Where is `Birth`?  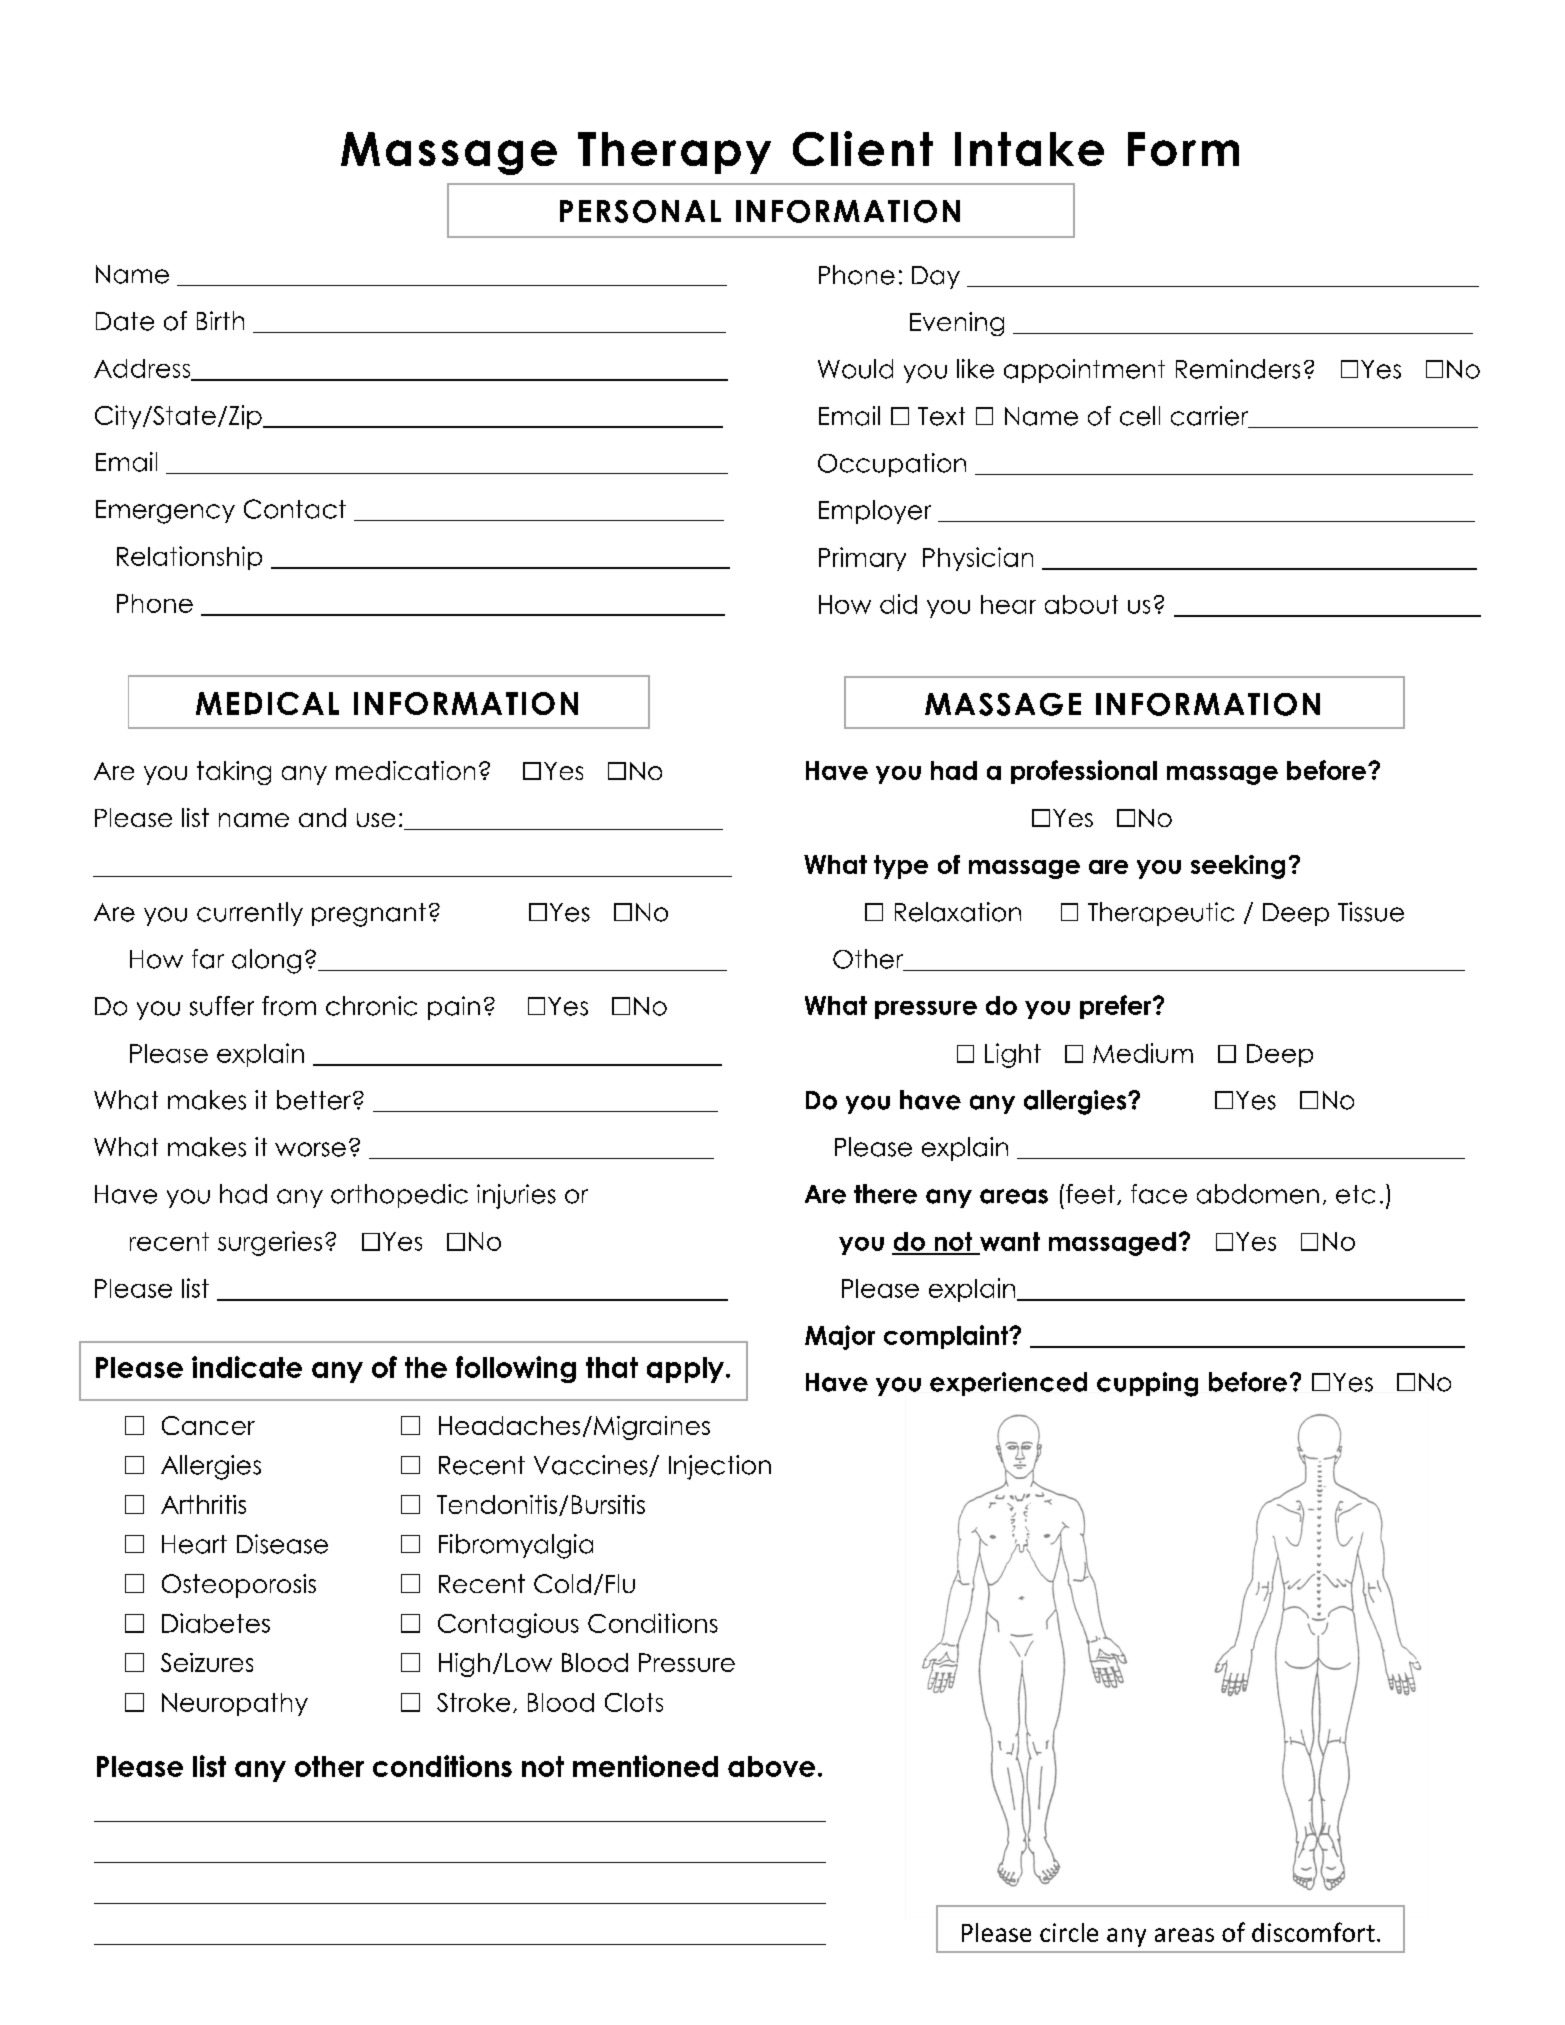 Birth is located at coordinates (220, 320).
